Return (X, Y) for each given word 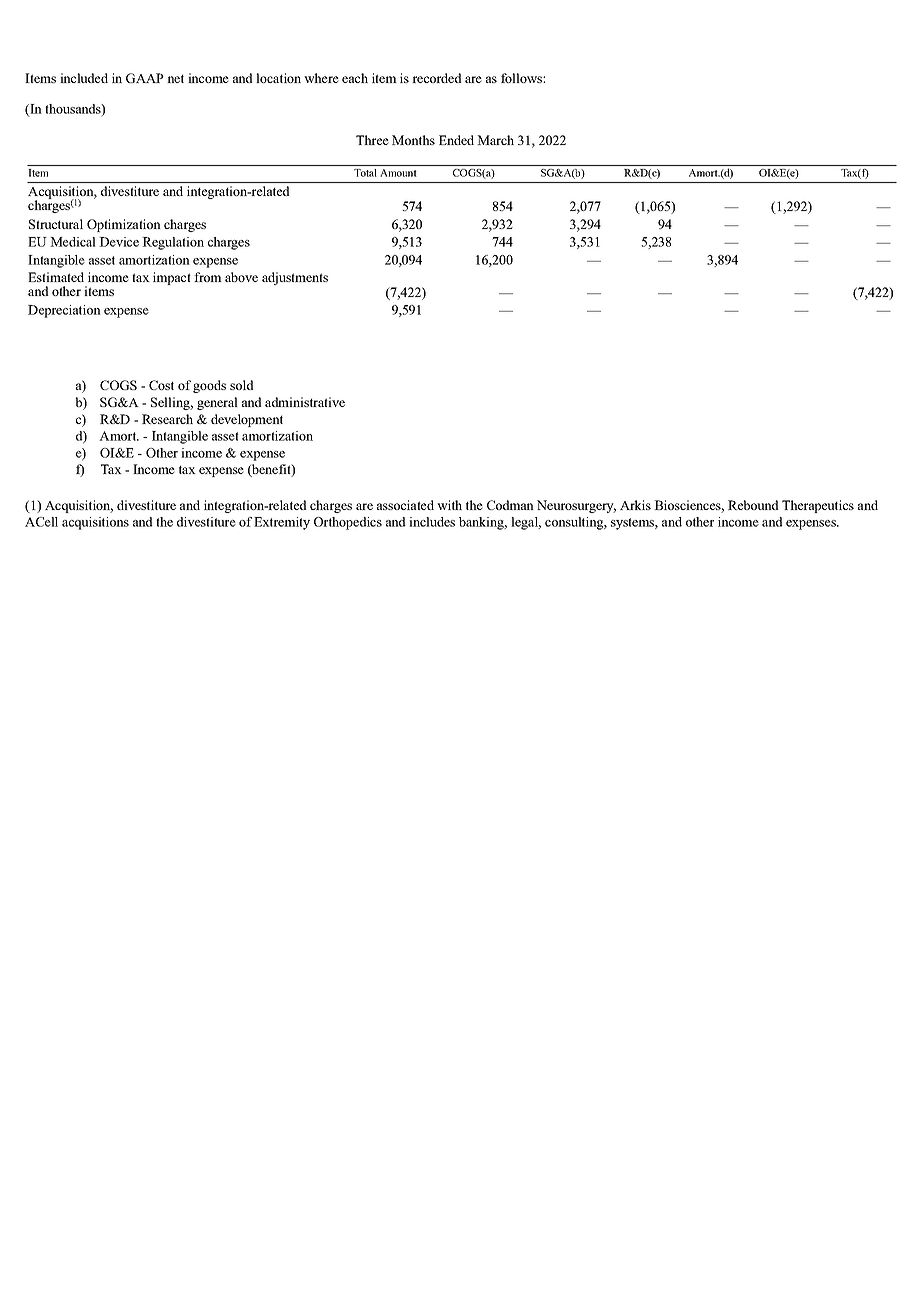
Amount (398, 173)
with (449, 505)
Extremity (282, 523)
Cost (161, 385)
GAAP (145, 78)
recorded (437, 78)
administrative (305, 402)
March (495, 140)
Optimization (124, 225)
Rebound (753, 505)
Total (365, 173)
